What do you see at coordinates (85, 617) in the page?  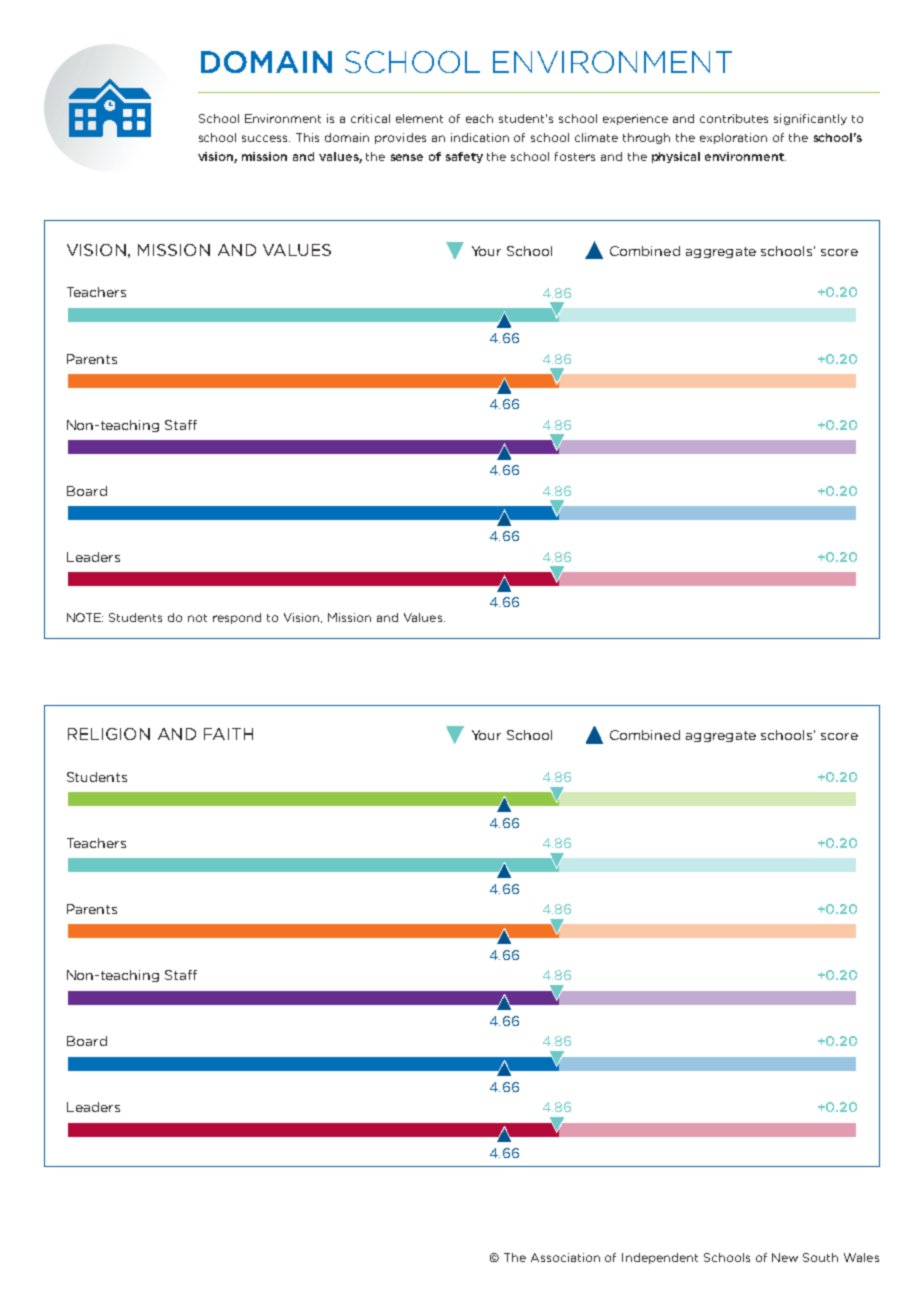 I see `NOTE` at bounding box center [85, 617].
